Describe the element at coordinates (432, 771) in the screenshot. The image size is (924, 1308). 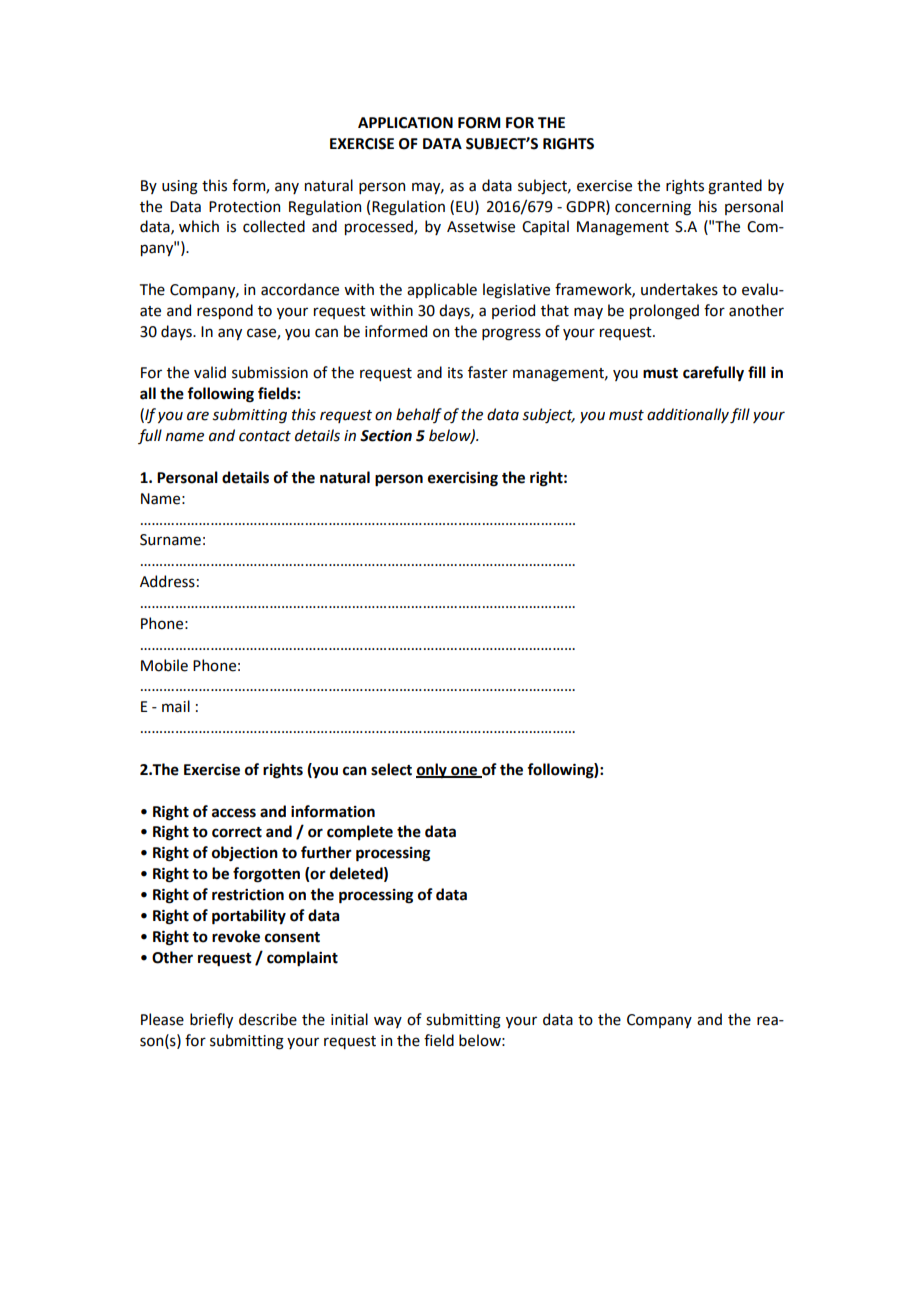
I see `only` at that location.
